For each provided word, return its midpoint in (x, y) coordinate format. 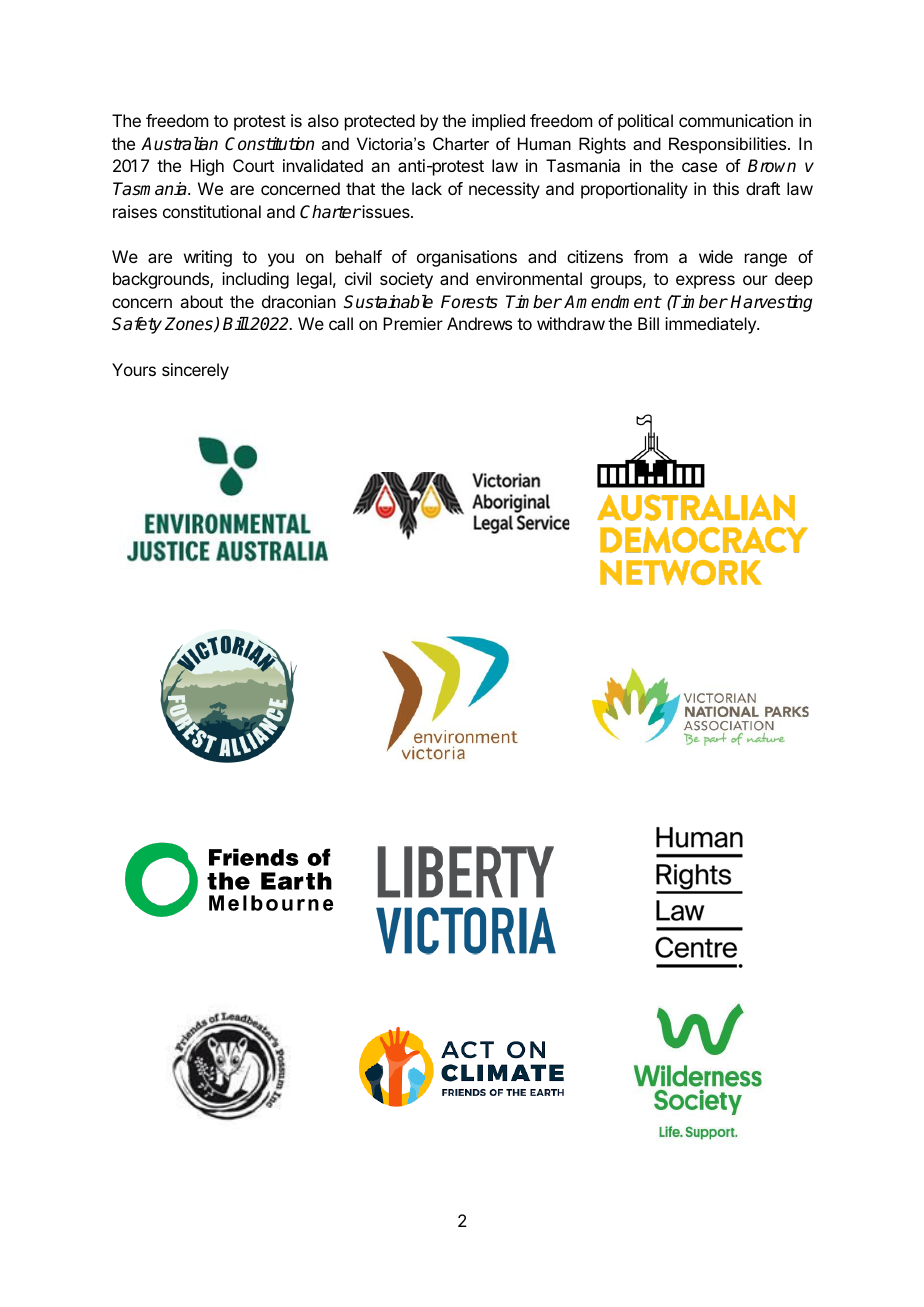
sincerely (195, 371)
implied (498, 122)
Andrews (479, 323)
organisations (467, 258)
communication (736, 120)
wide (716, 256)
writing (208, 258)
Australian (179, 144)
